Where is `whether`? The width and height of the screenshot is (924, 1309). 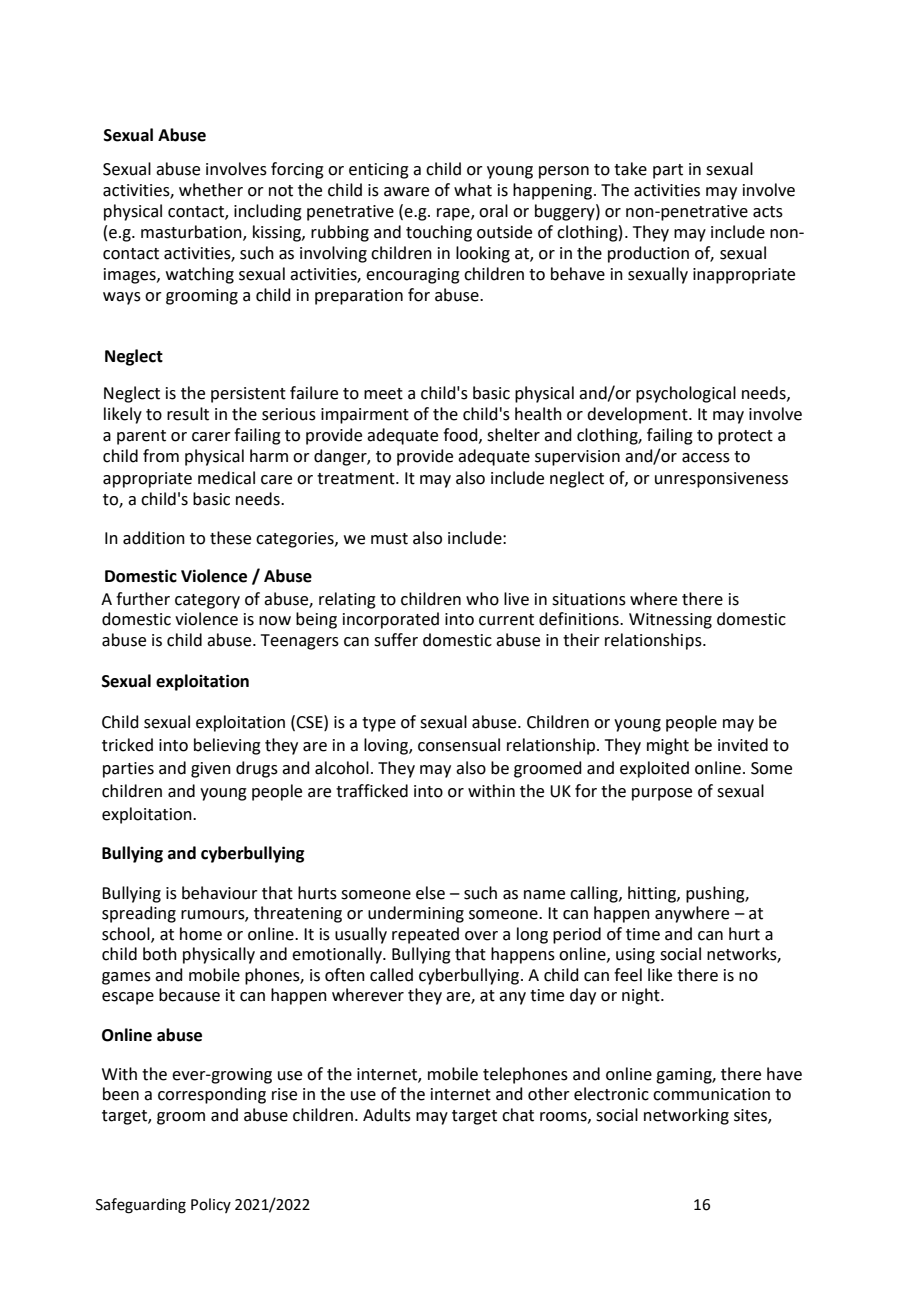 whether is located at coordinates (211, 190).
